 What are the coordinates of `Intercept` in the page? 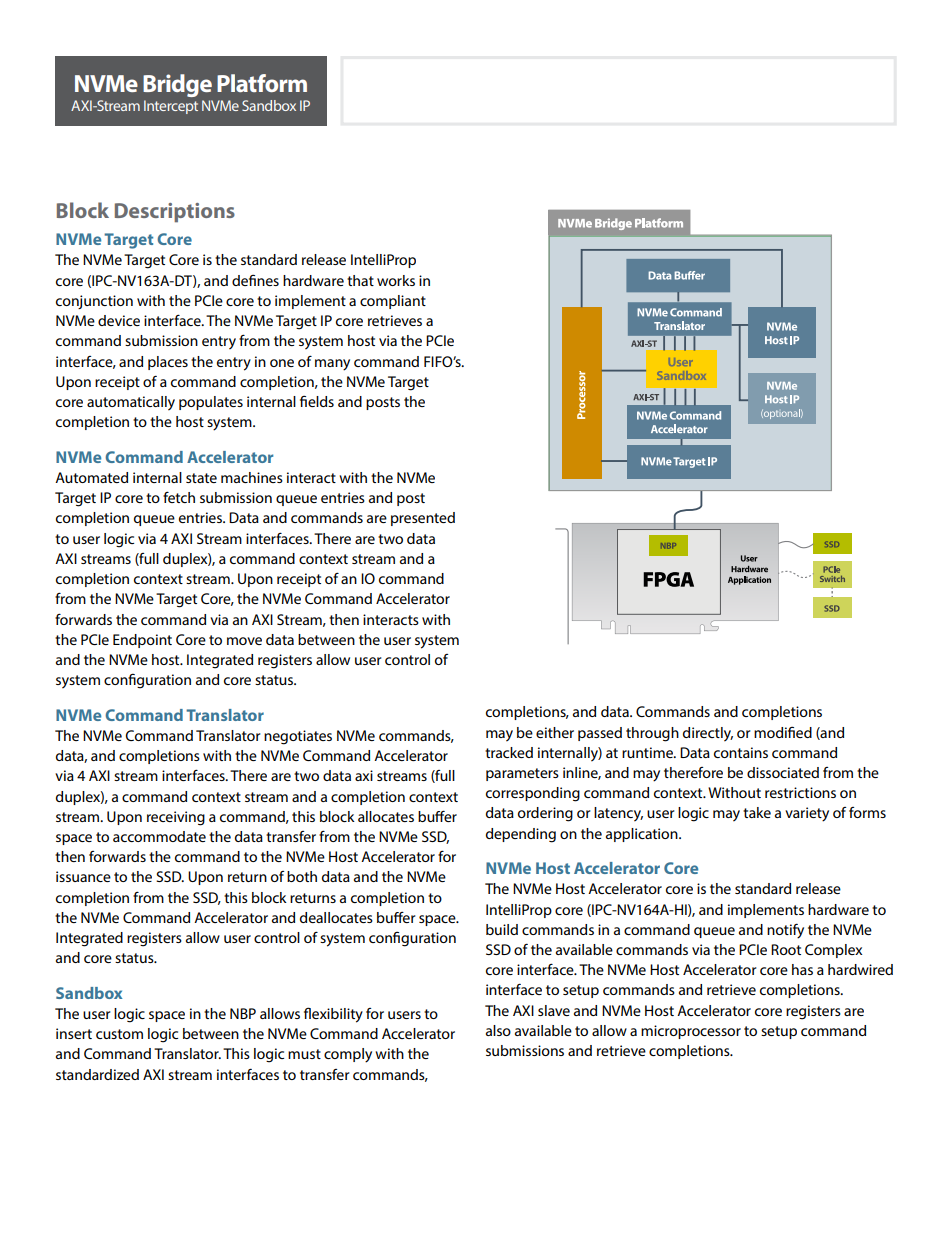 It's located at (171, 107).
